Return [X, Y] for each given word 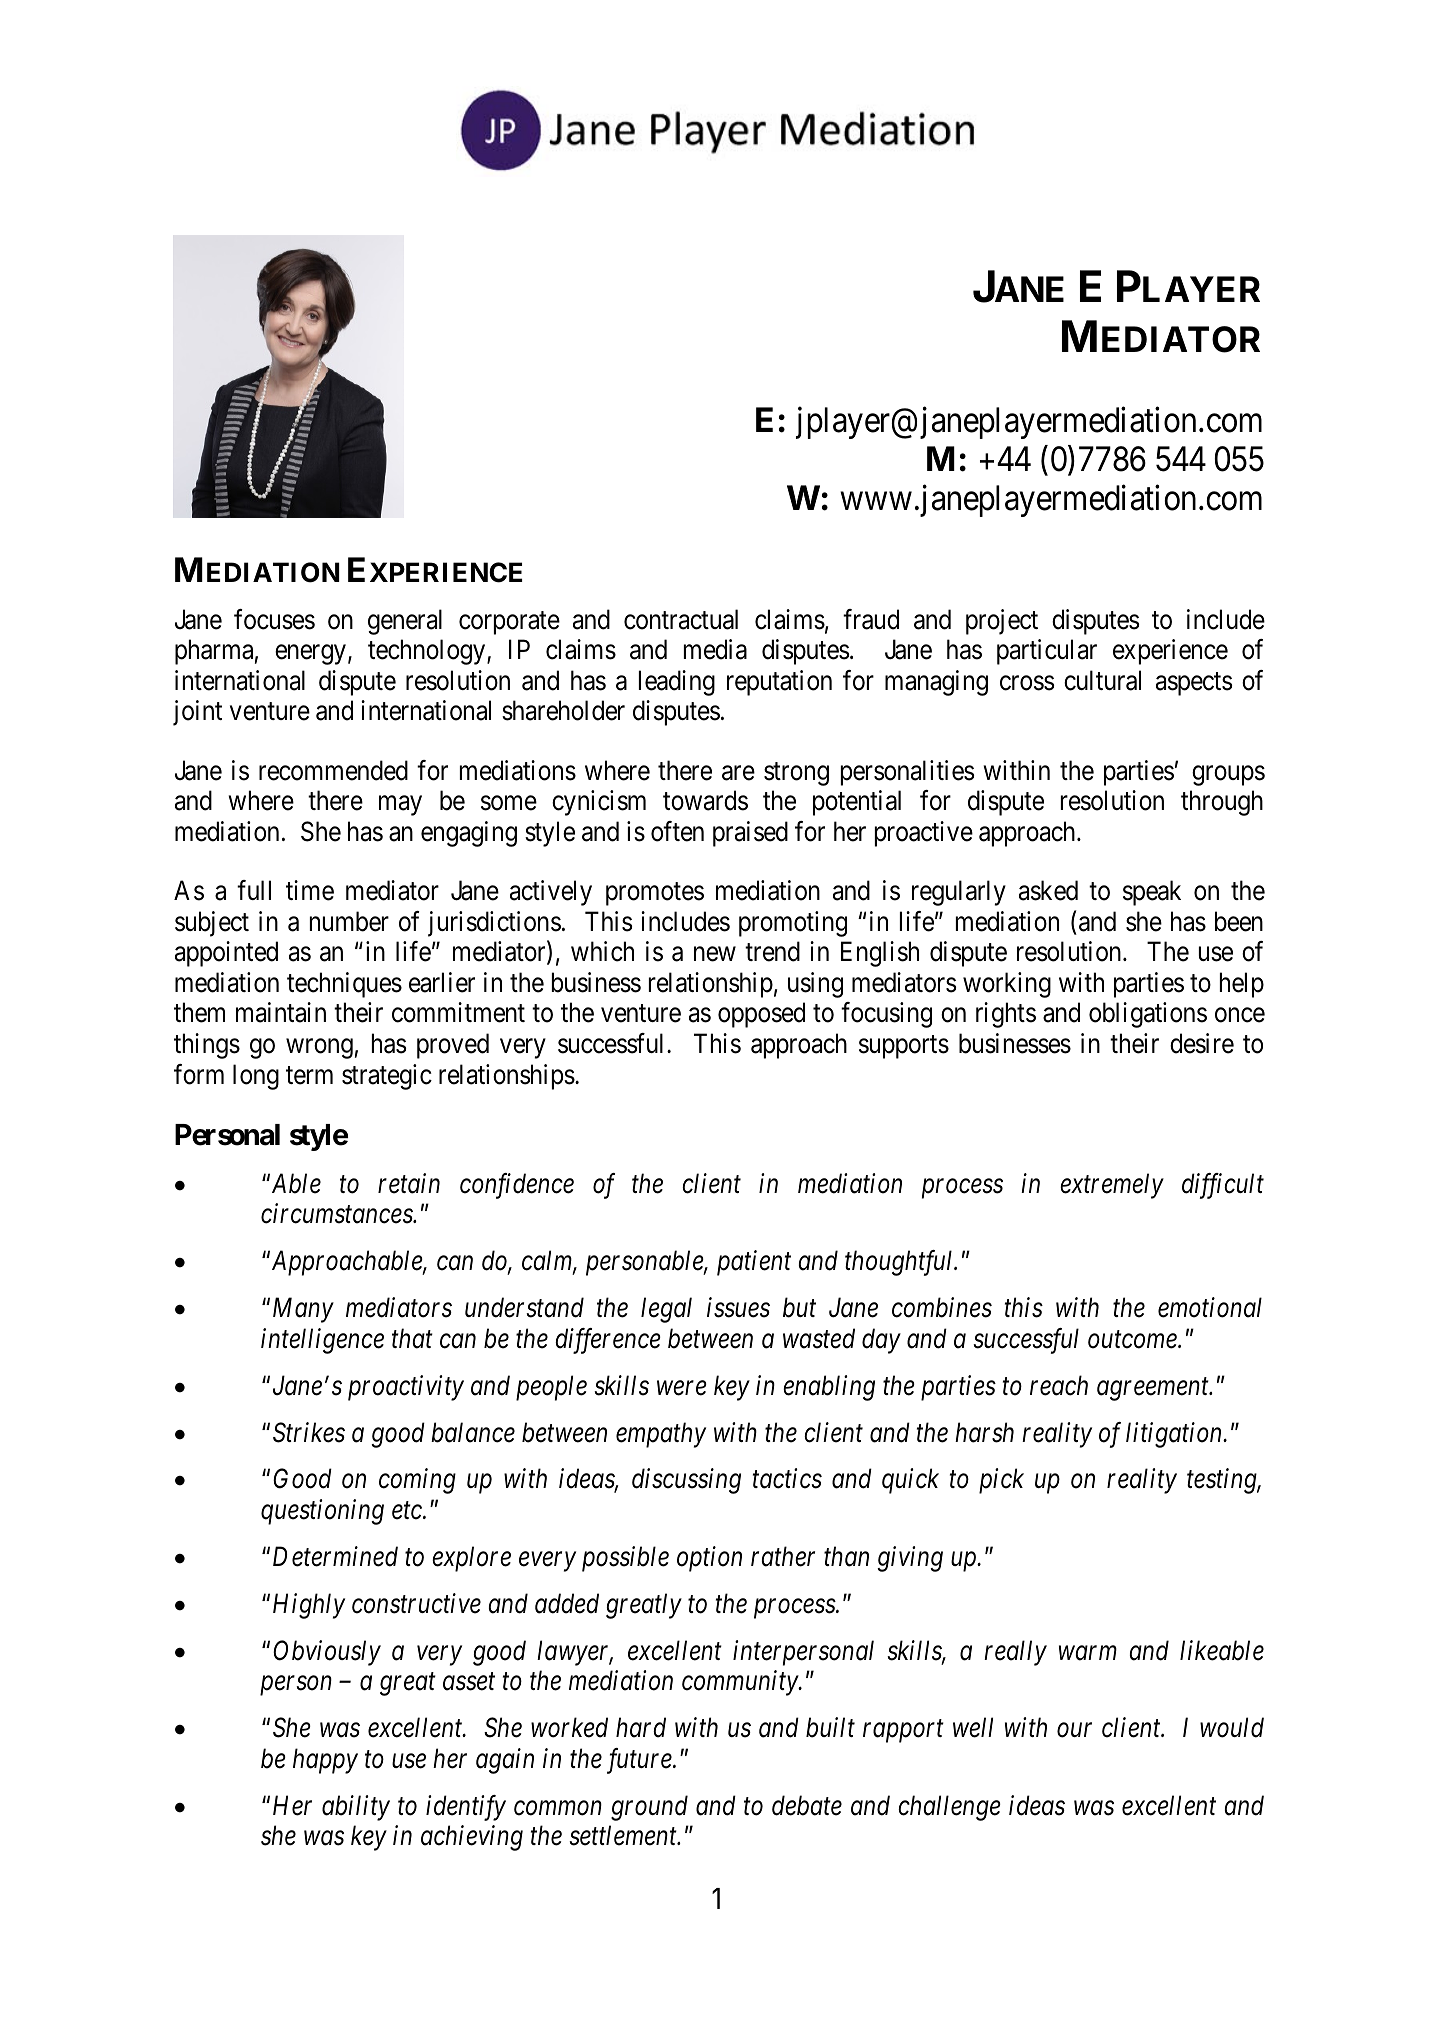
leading [677, 683]
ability [356, 1808]
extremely [1112, 1186]
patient [754, 1263]
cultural [1102, 680]
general [405, 622]
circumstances [337, 1214]
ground [649, 1808]
